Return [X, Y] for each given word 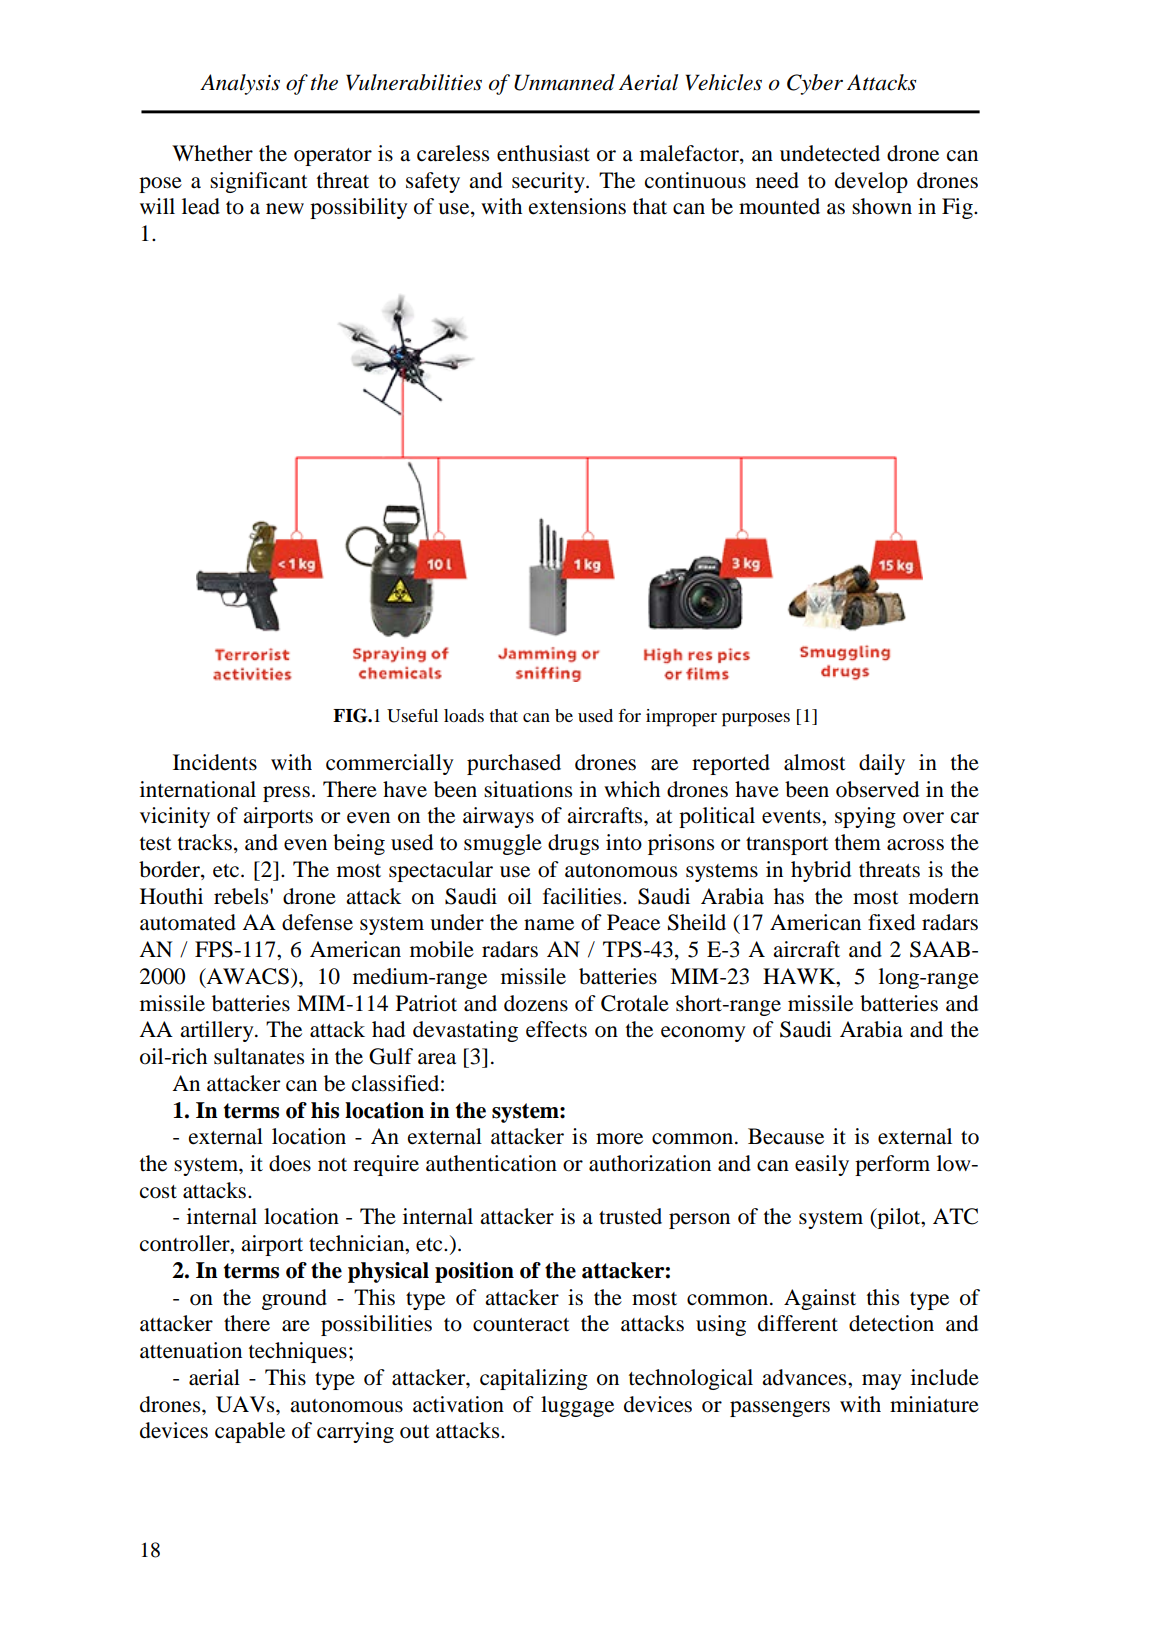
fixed [891, 922]
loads [464, 715]
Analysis [240, 84]
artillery [218, 1031]
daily [882, 764]
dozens [536, 1003]
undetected [830, 153]
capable [250, 1432]
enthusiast [543, 153]
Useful [412, 716]
